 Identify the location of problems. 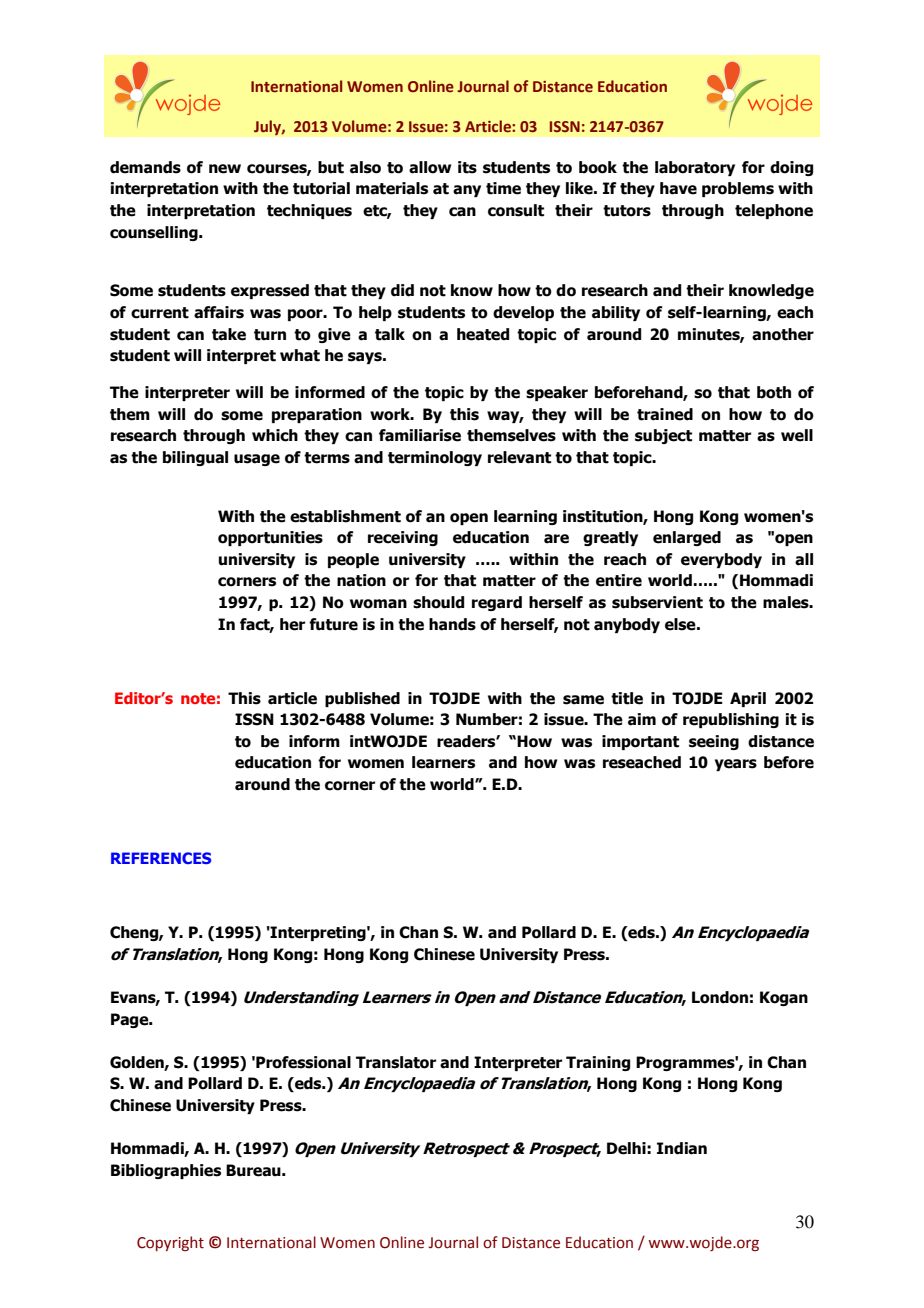
(738, 189).
